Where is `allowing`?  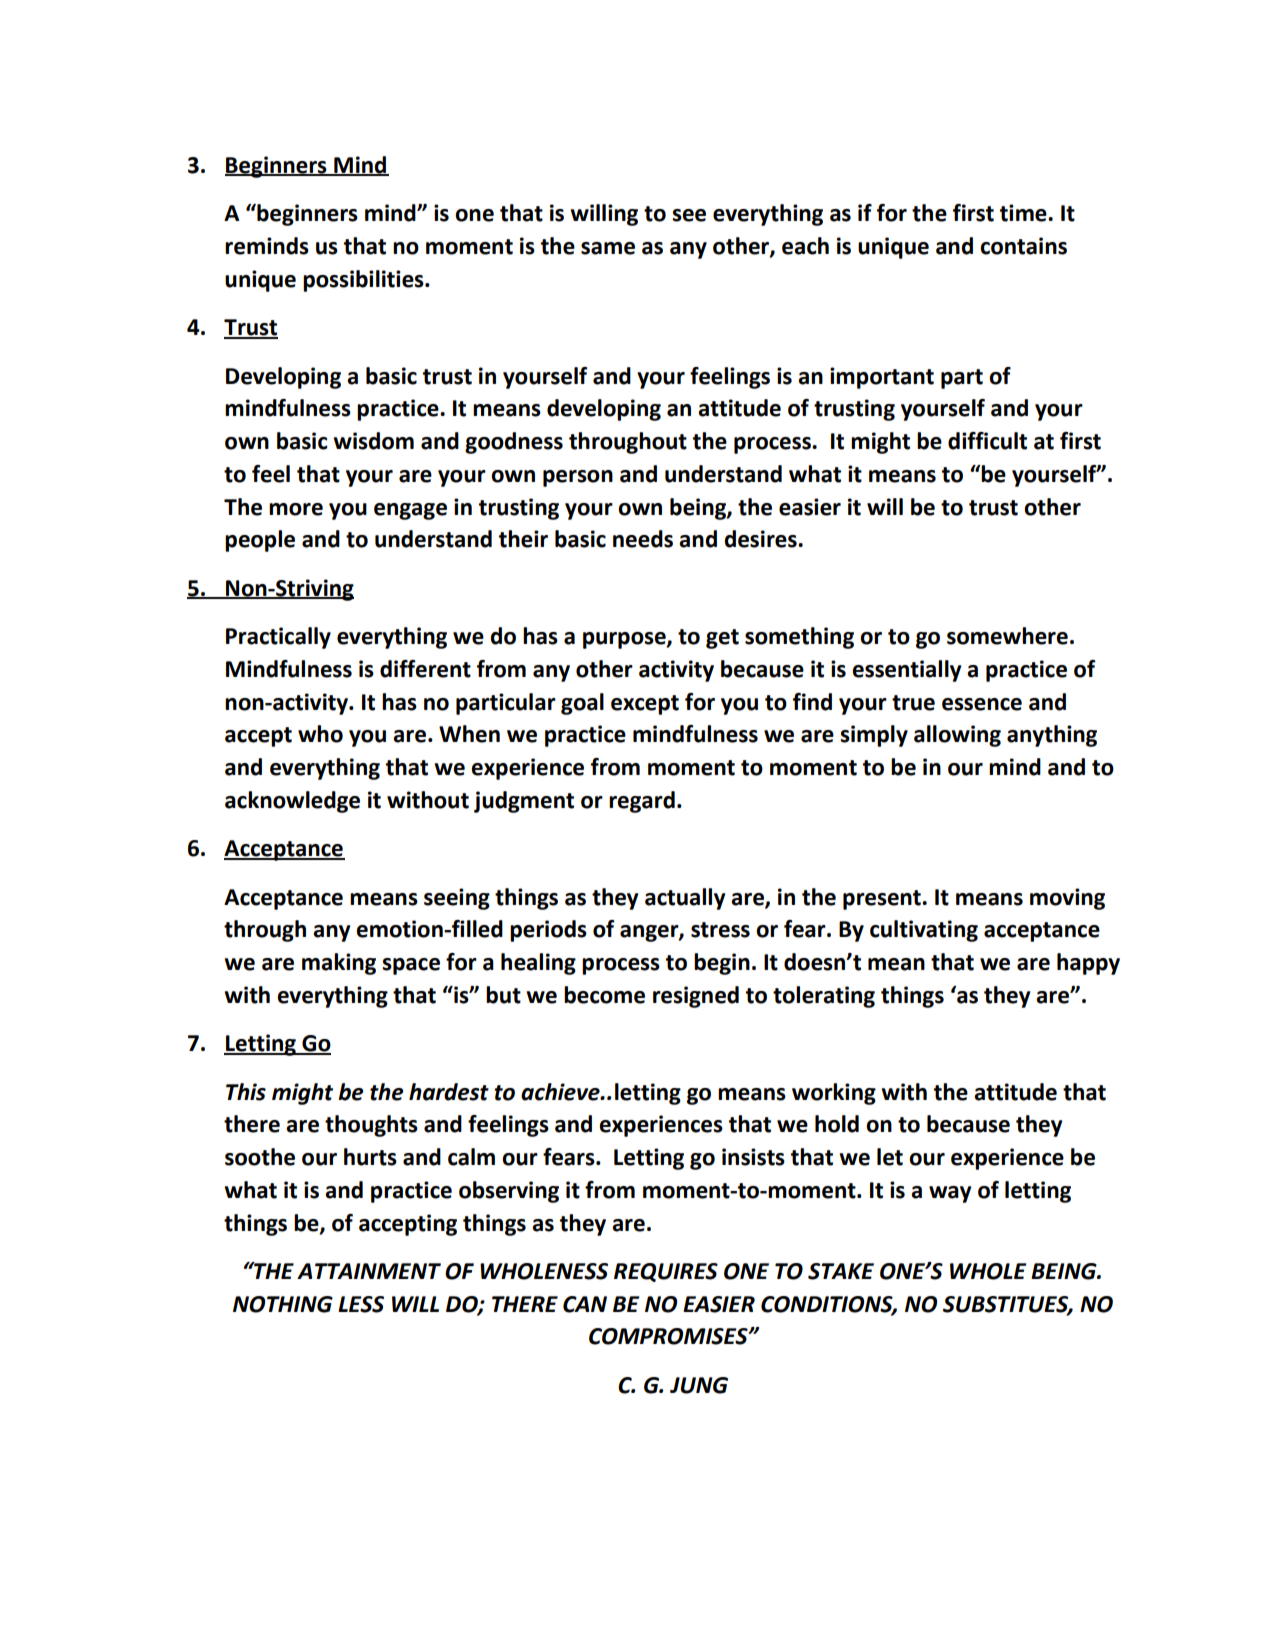 allowing is located at coordinates (957, 736).
